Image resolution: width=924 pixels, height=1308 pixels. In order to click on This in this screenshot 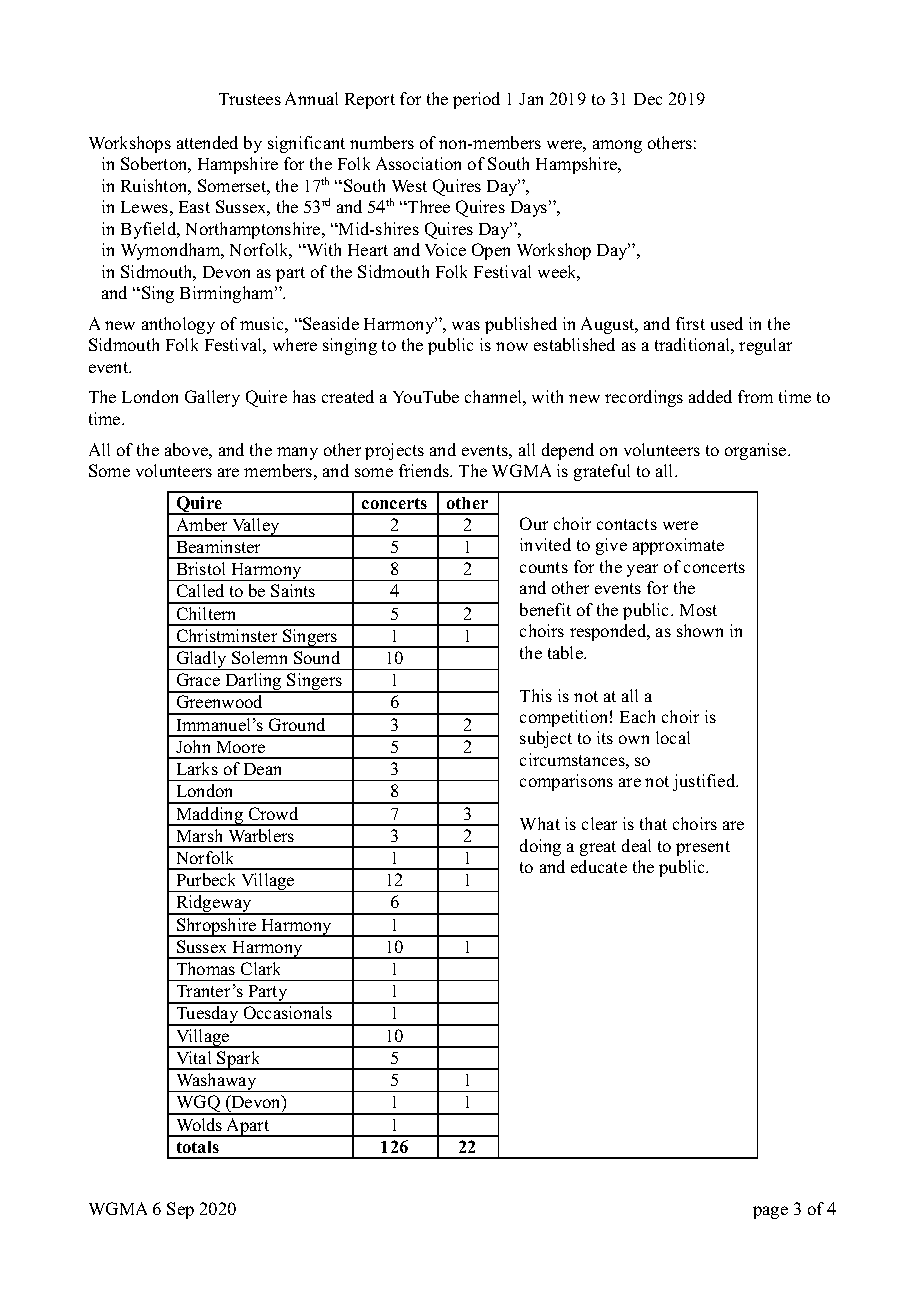, I will do `click(536, 695)`.
